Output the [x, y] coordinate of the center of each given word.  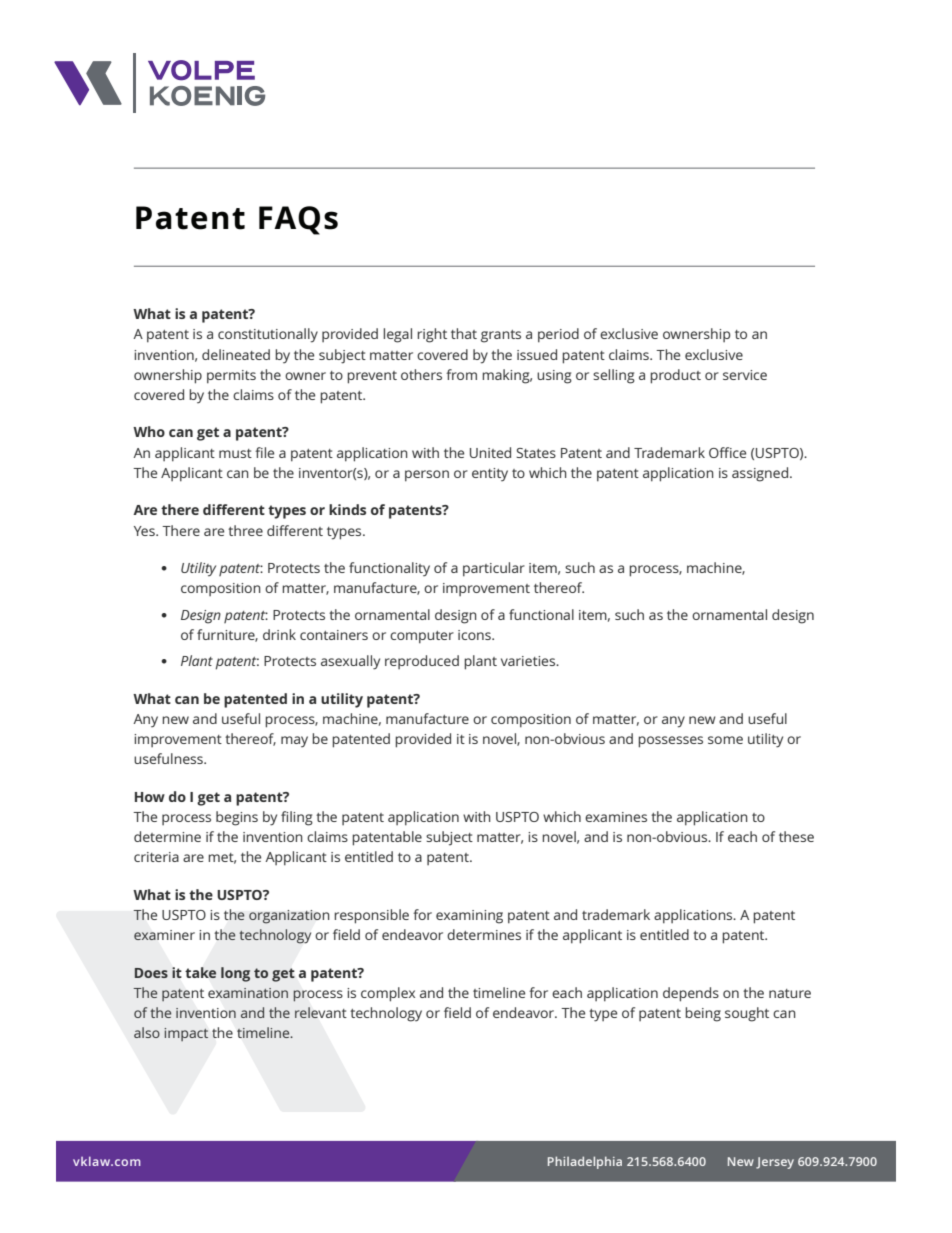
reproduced [422, 662]
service [745, 375]
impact [186, 1034]
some [725, 740]
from [461, 374]
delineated [236, 354]
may [294, 742]
